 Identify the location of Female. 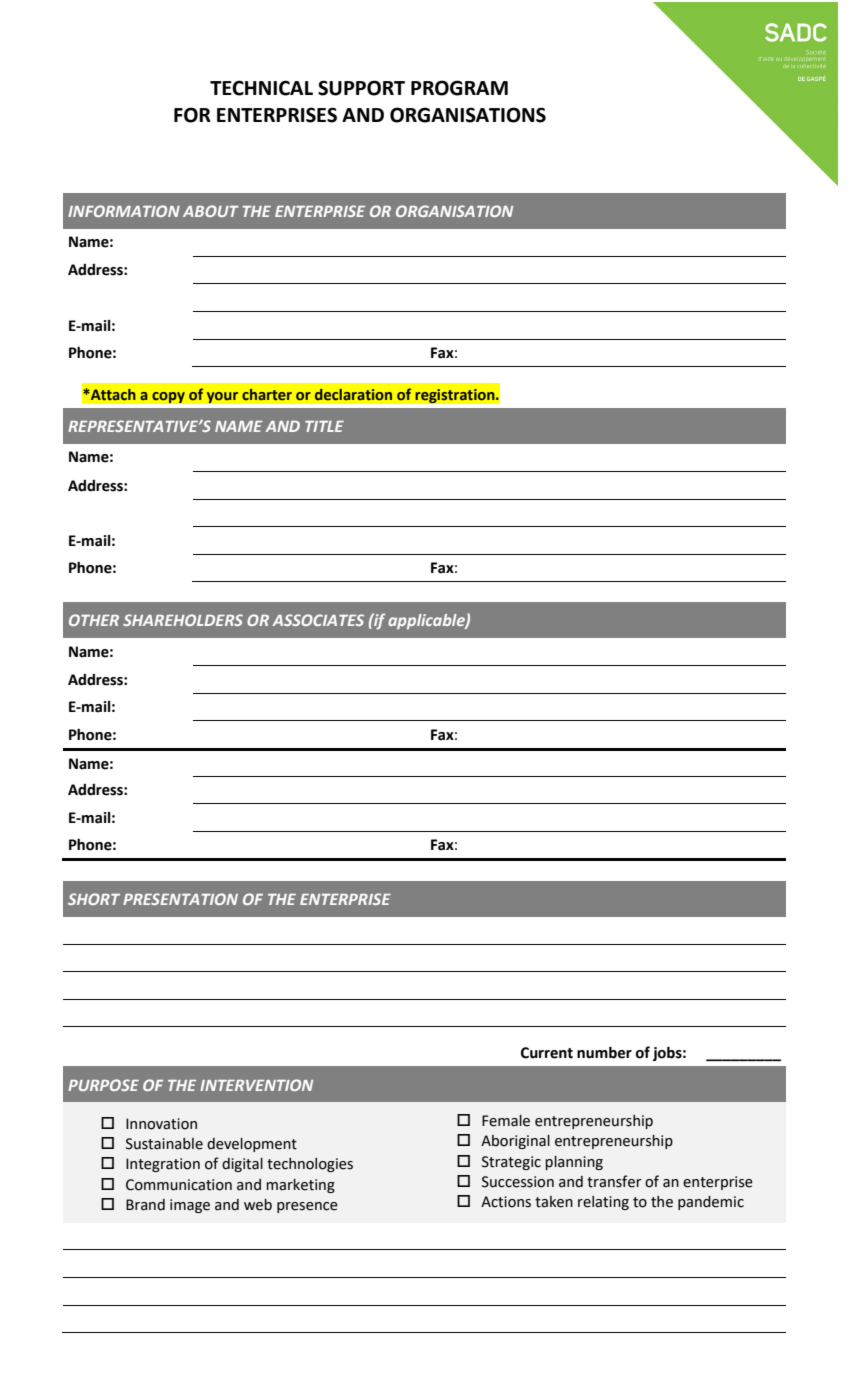
(506, 1121).
